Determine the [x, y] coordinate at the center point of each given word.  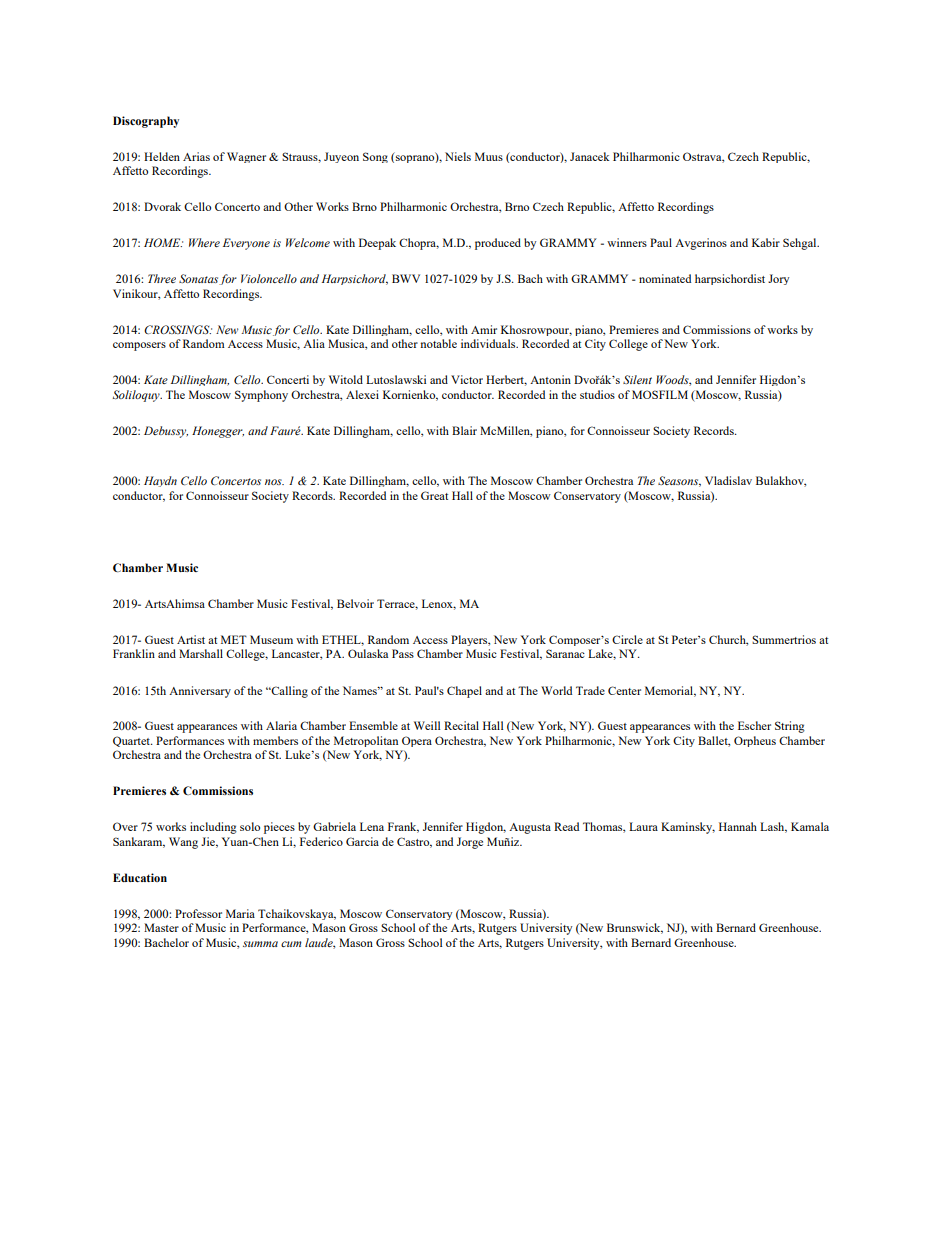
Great [434, 495]
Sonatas [199, 279]
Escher [754, 725]
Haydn [160, 481]
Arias [196, 156]
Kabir [766, 242]
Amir [484, 329]
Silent [637, 379]
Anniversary [200, 692]
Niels [458, 156]
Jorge [470, 843]
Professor [198, 913]
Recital [461, 725]
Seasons [679, 481]
